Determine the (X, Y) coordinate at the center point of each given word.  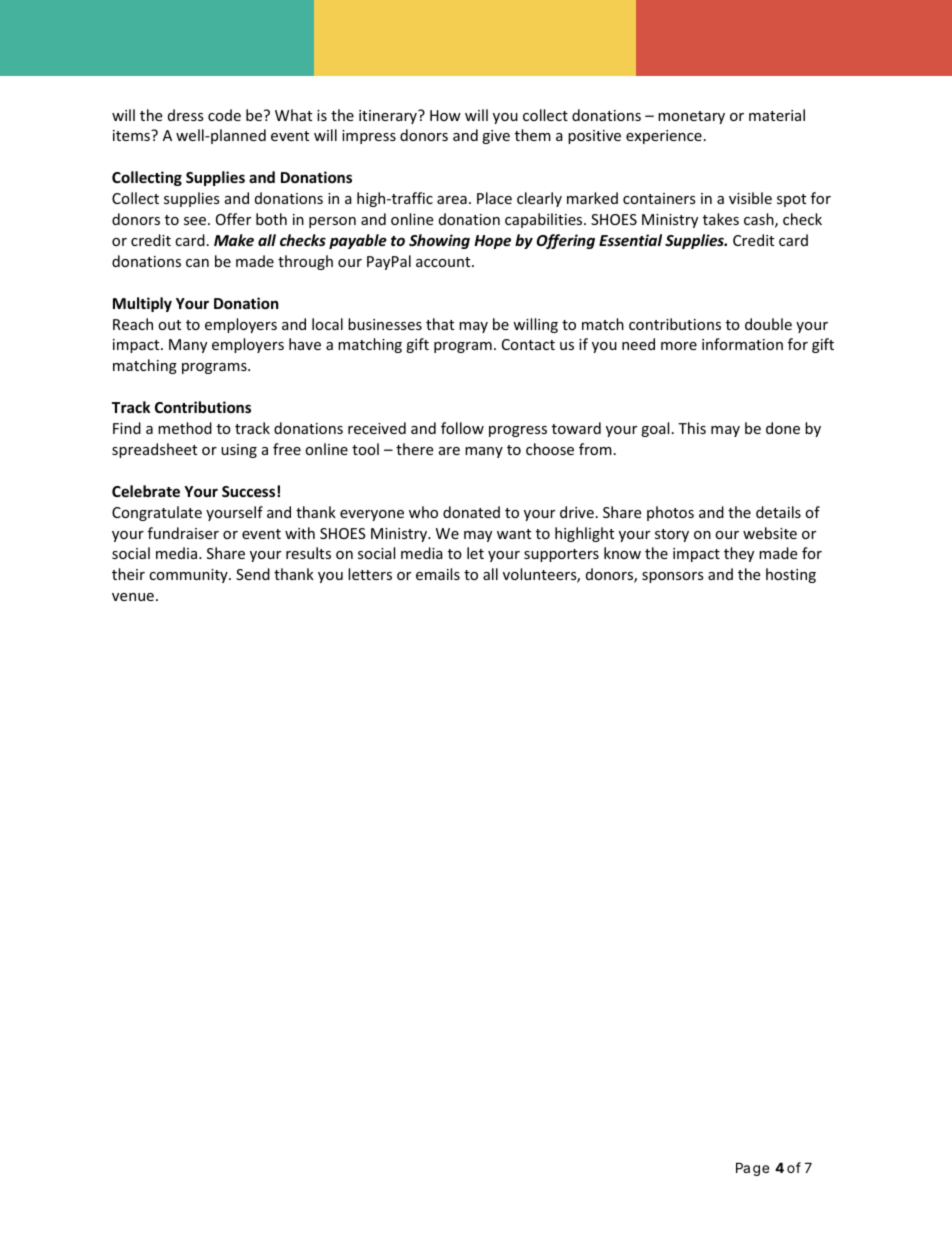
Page (752, 1169)
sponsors (673, 577)
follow (462, 428)
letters (370, 574)
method (185, 428)
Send (253, 574)
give (496, 137)
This (692, 428)
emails (438, 574)
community (189, 576)
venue (133, 597)
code (224, 115)
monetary (691, 117)
